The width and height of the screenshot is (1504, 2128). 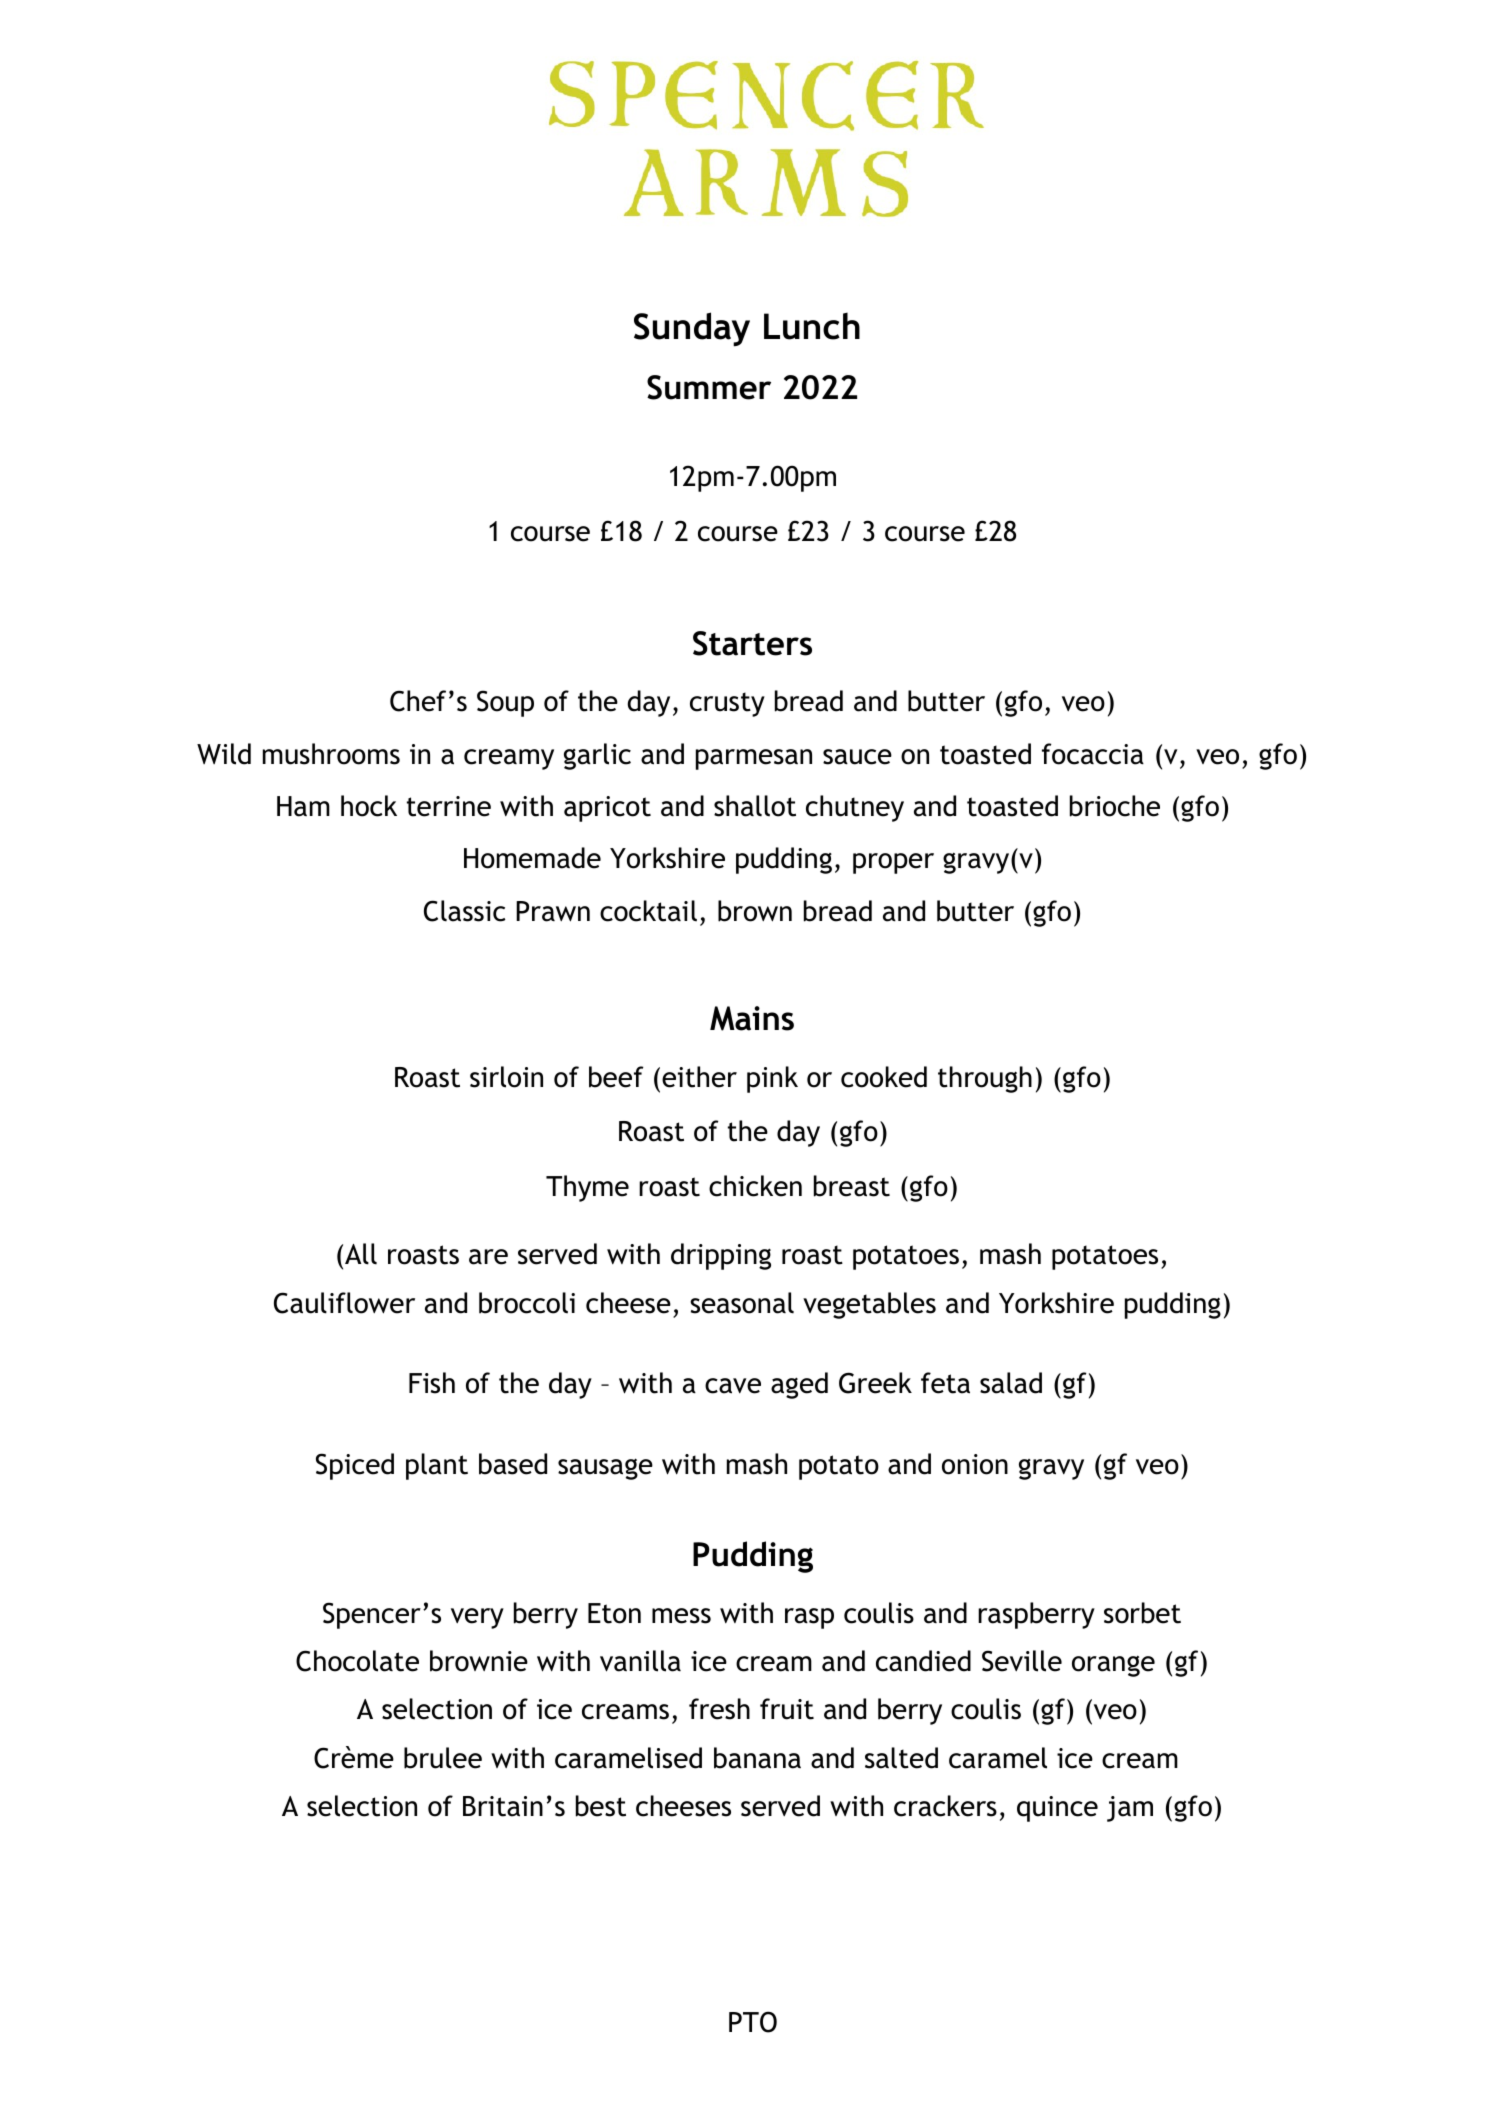 What do you see at coordinates (755, 1186) in the screenshot?
I see `chicken` at bounding box center [755, 1186].
